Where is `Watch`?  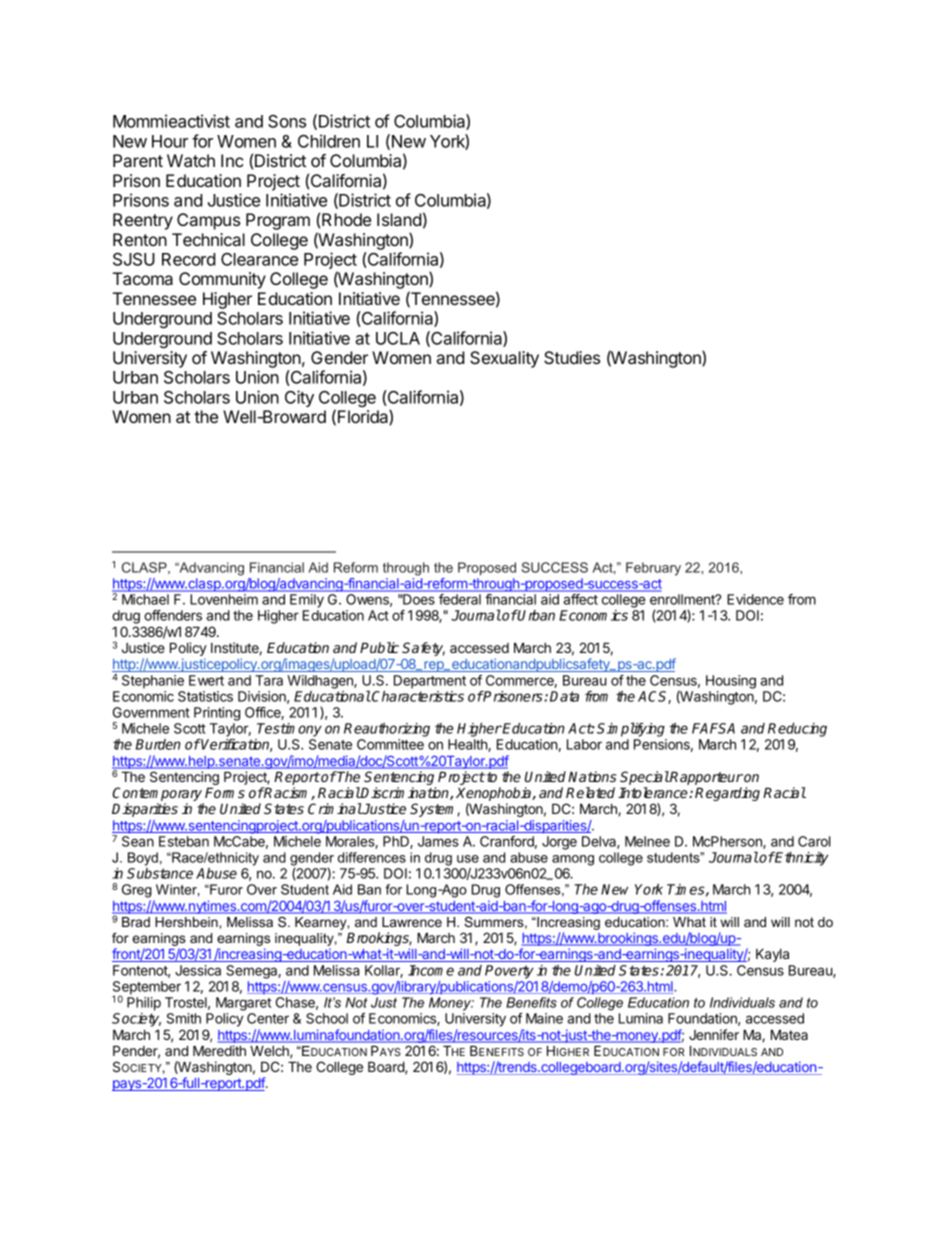
Watch is located at coordinates (191, 160).
